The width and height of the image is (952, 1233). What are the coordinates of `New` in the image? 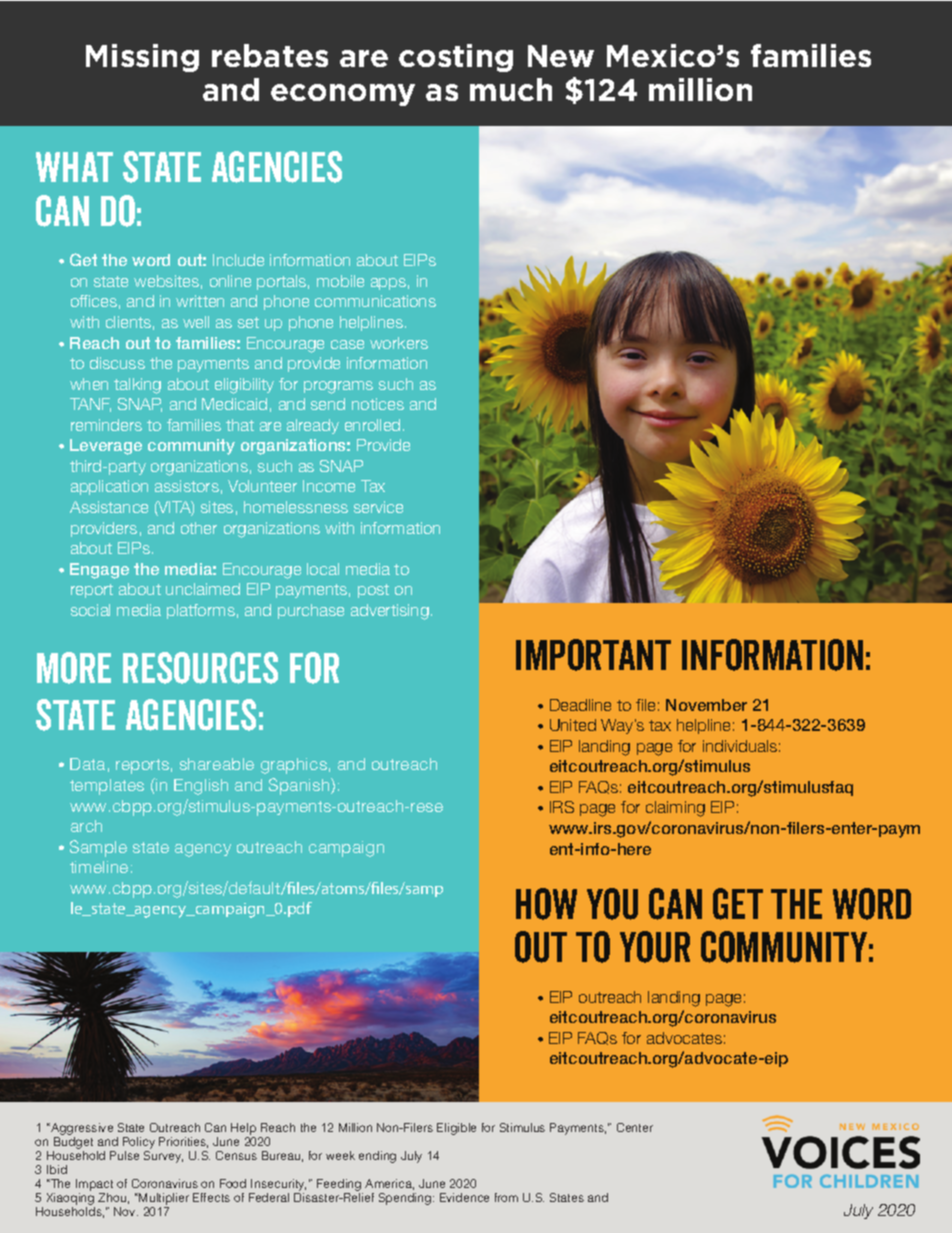 It's located at (561, 56).
